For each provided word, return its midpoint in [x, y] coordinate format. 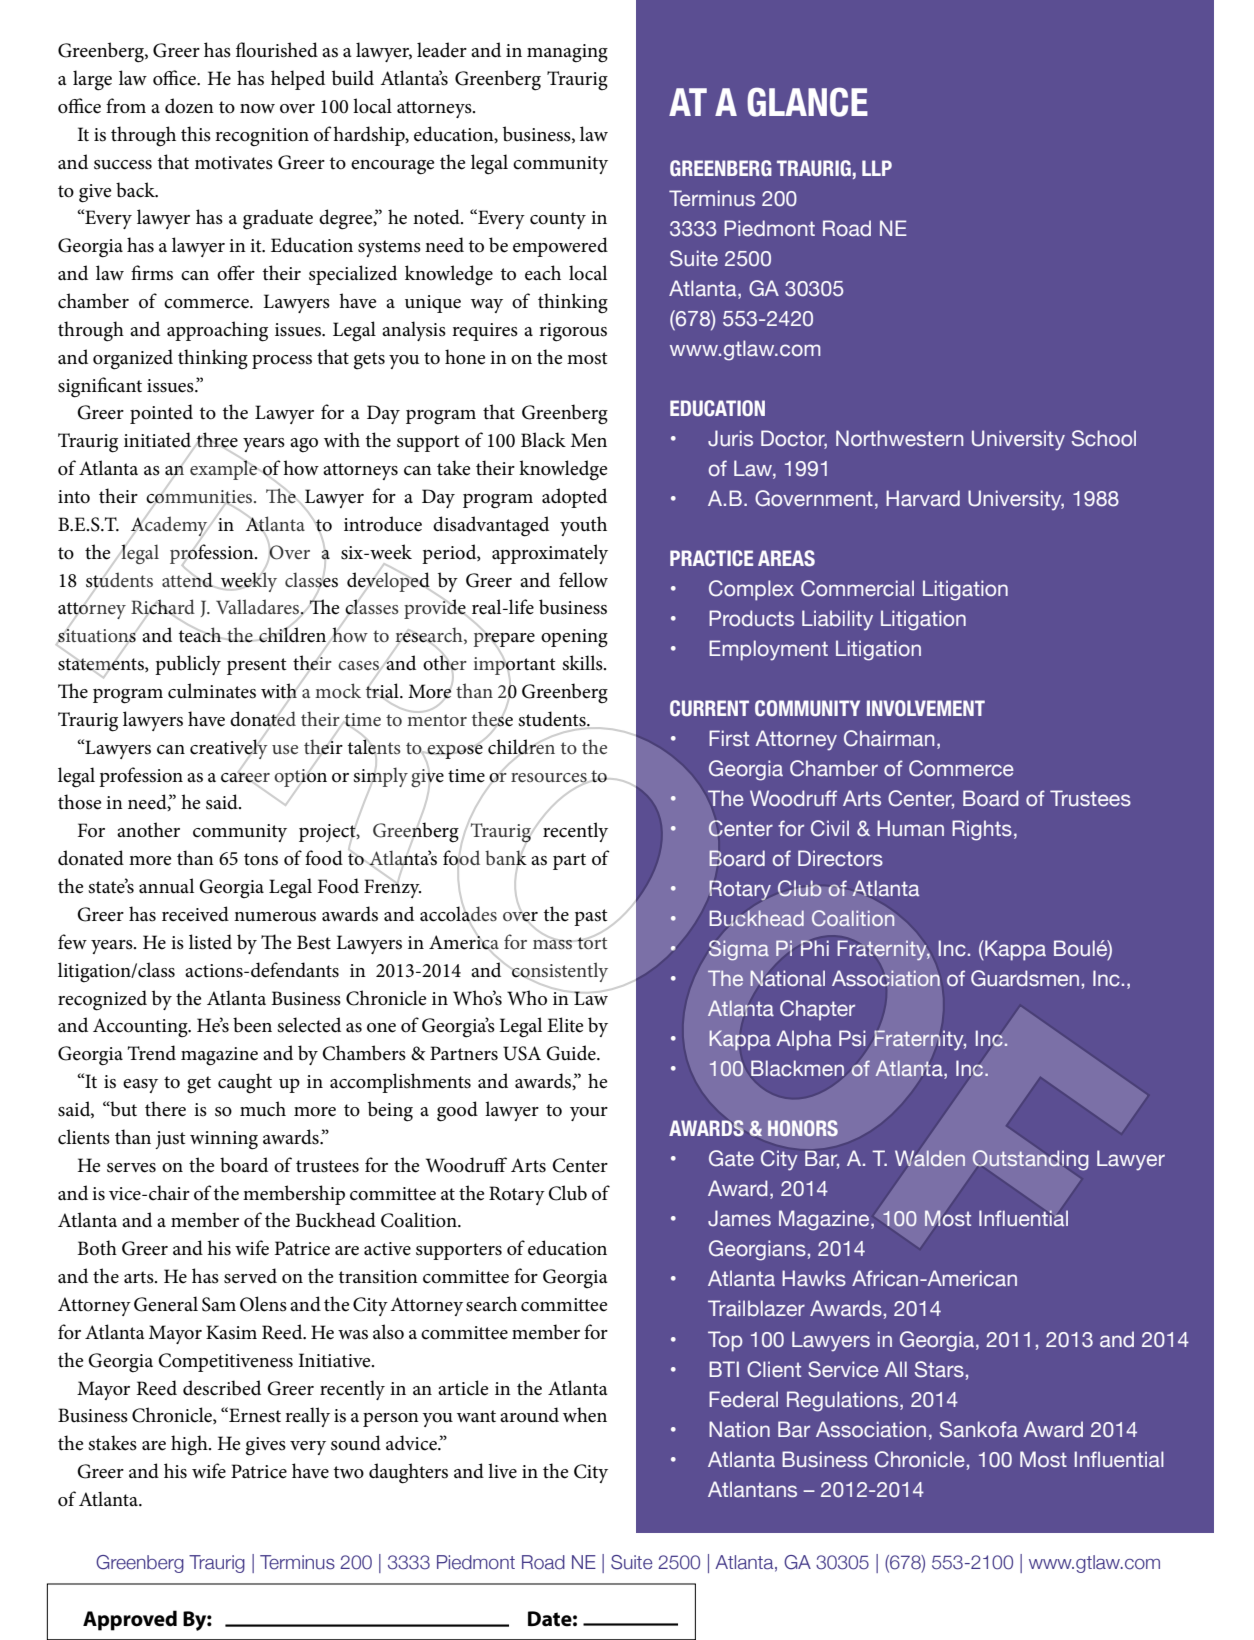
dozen [189, 106]
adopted [574, 498]
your [589, 1114]
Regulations [844, 1401]
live [502, 1471]
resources [550, 778]
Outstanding [1030, 1160]
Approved [130, 1620]
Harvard [923, 498]
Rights [982, 830]
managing [567, 53]
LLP [877, 168]
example [224, 469]
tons [261, 859]
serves [131, 1168]
